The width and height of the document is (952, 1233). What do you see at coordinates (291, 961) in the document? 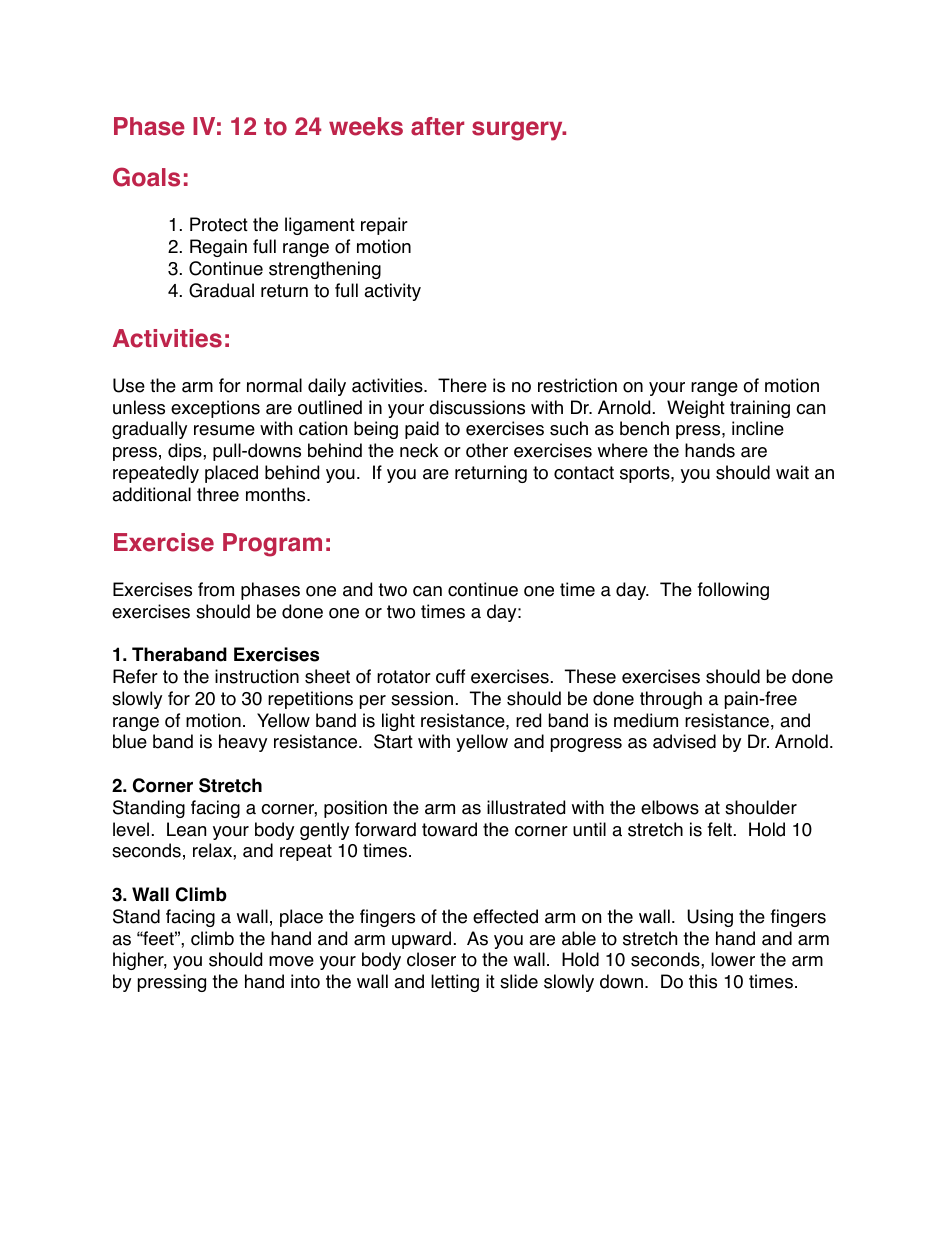
I see `move` at bounding box center [291, 961].
